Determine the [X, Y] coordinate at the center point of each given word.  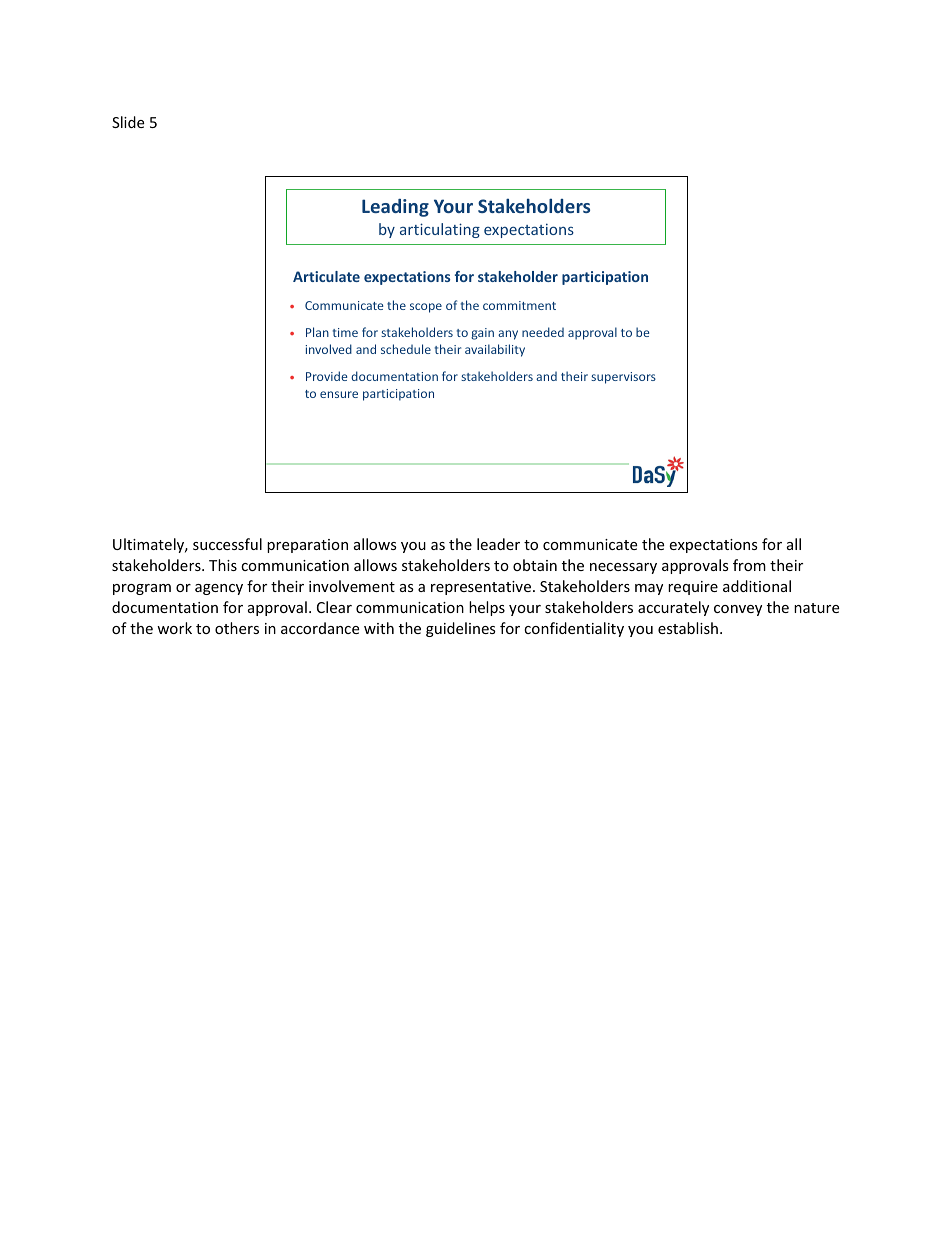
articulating [440, 230]
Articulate [326, 276]
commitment [519, 305]
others [237, 628]
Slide [128, 122]
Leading [395, 208]
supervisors [623, 378]
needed [543, 332]
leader [498, 544]
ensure [339, 394]
